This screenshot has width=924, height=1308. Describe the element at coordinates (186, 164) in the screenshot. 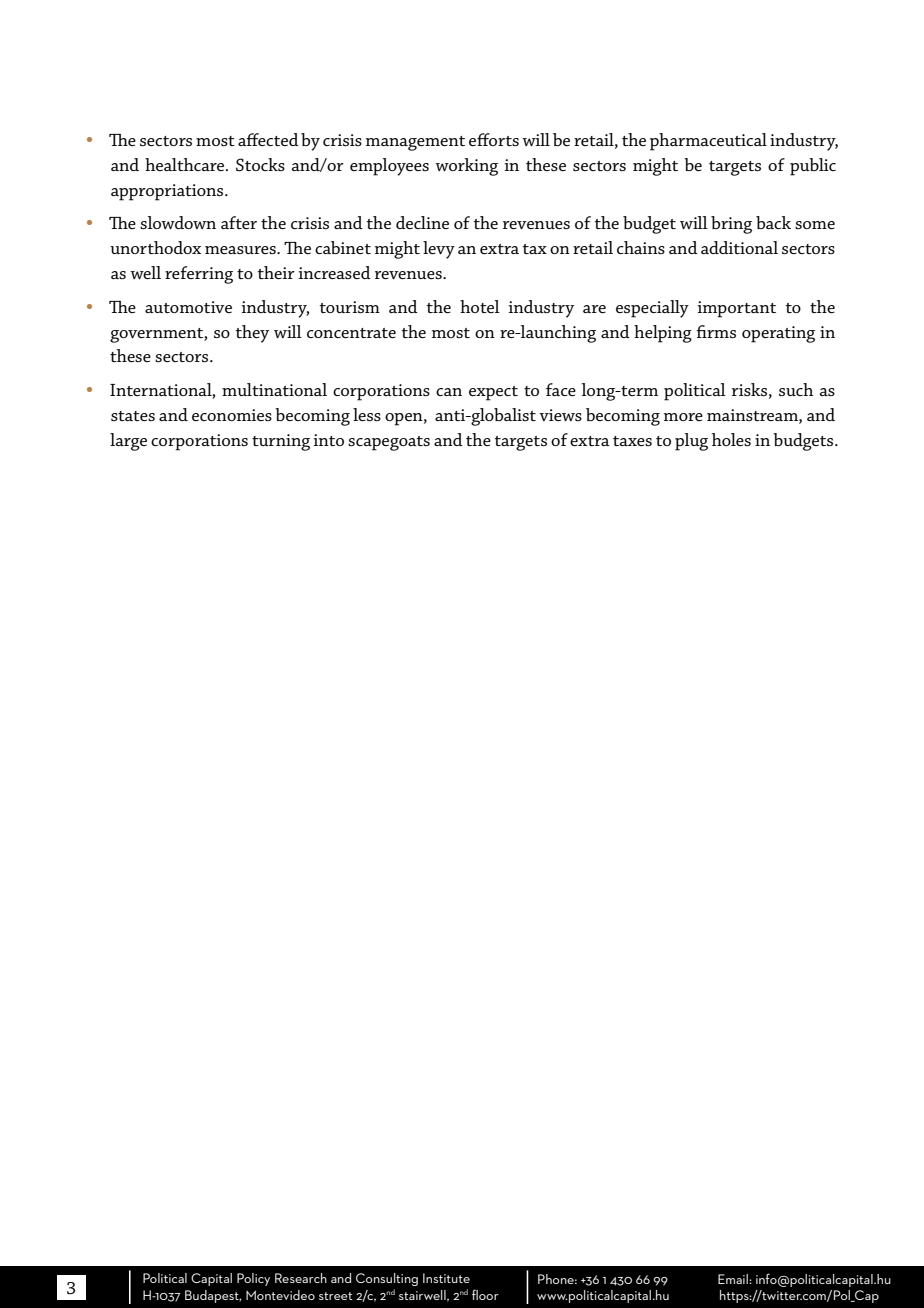

I see `healthcare` at that location.
